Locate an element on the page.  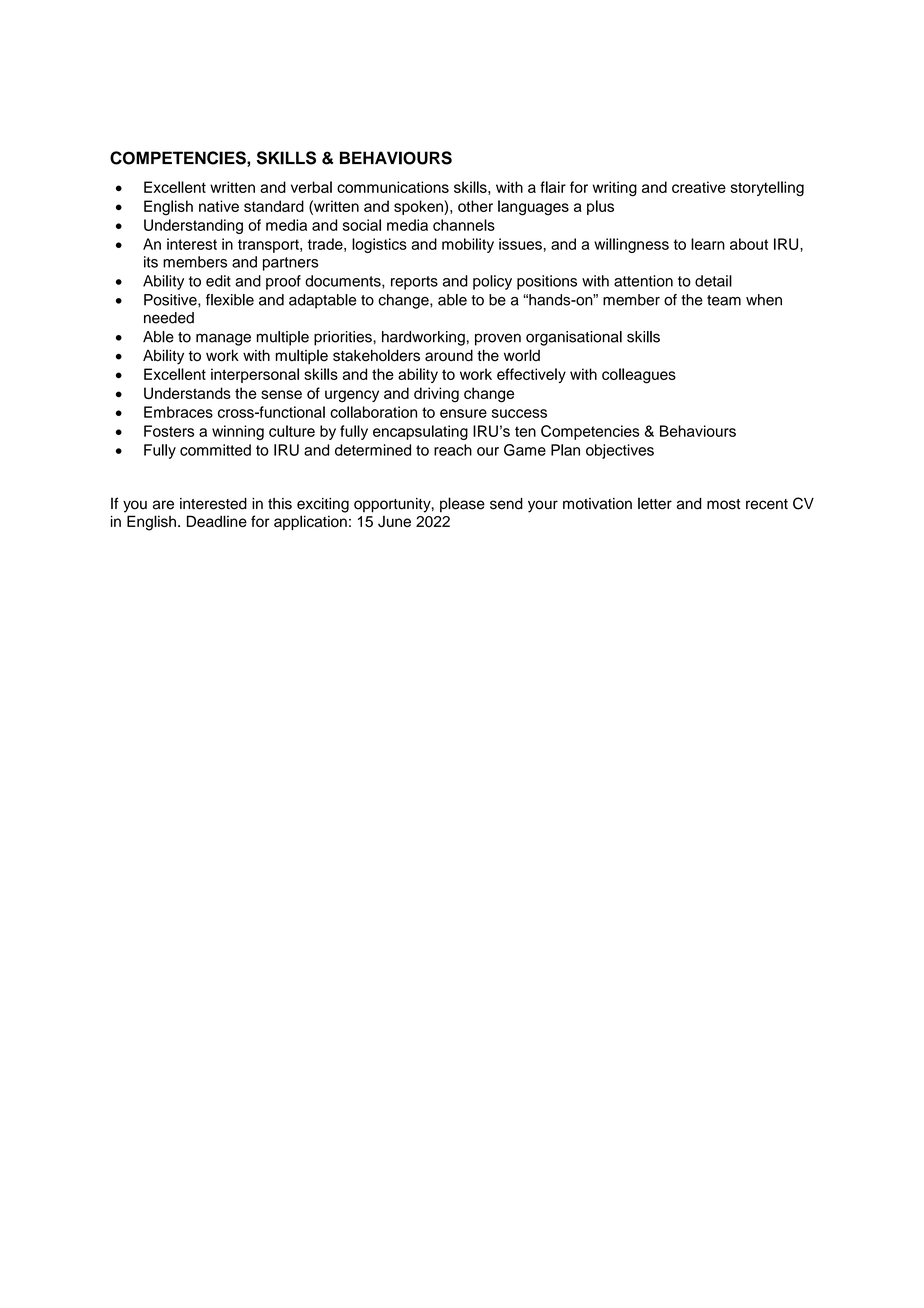
Deadline is located at coordinates (217, 521).
